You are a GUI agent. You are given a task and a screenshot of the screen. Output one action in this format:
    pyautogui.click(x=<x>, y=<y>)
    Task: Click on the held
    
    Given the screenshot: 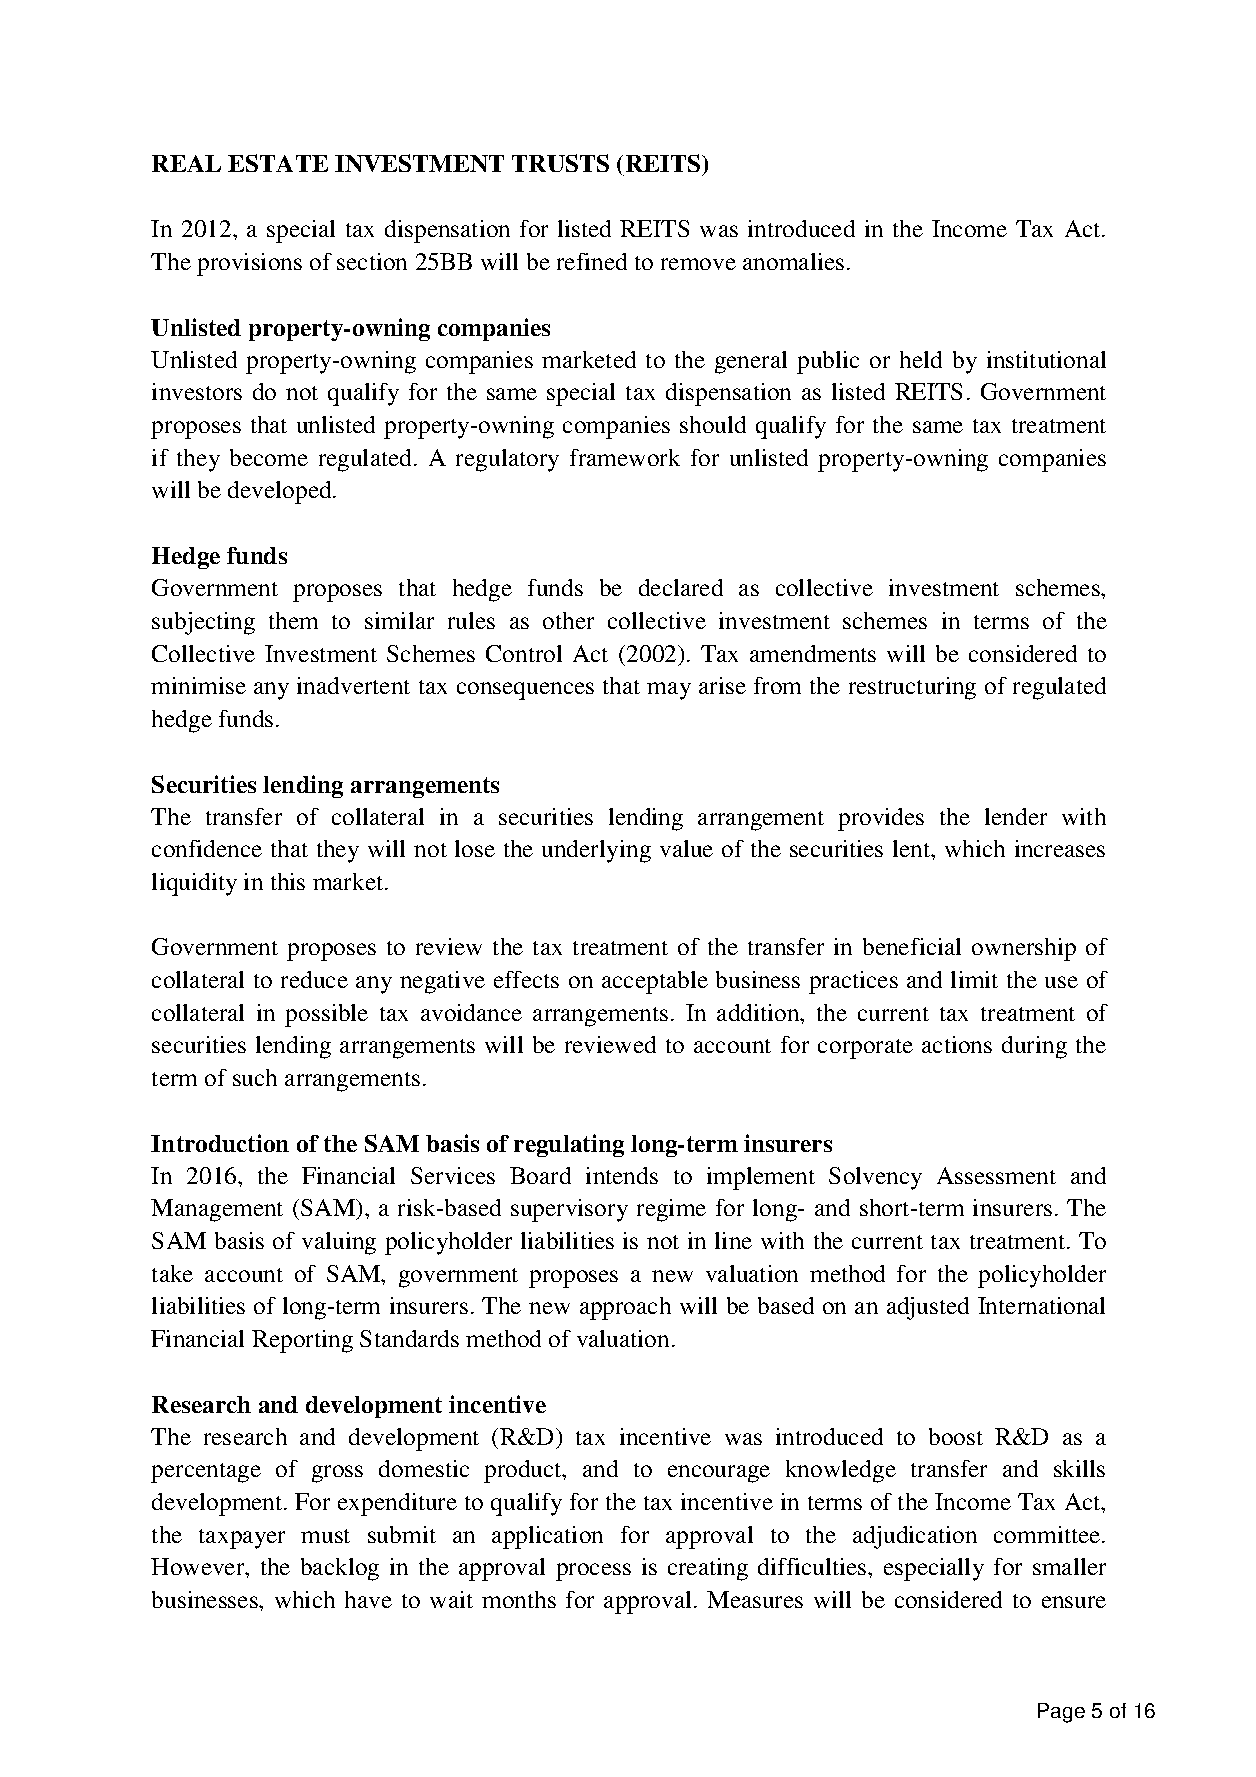 What is the action you would take?
    pyautogui.click(x=921, y=359)
